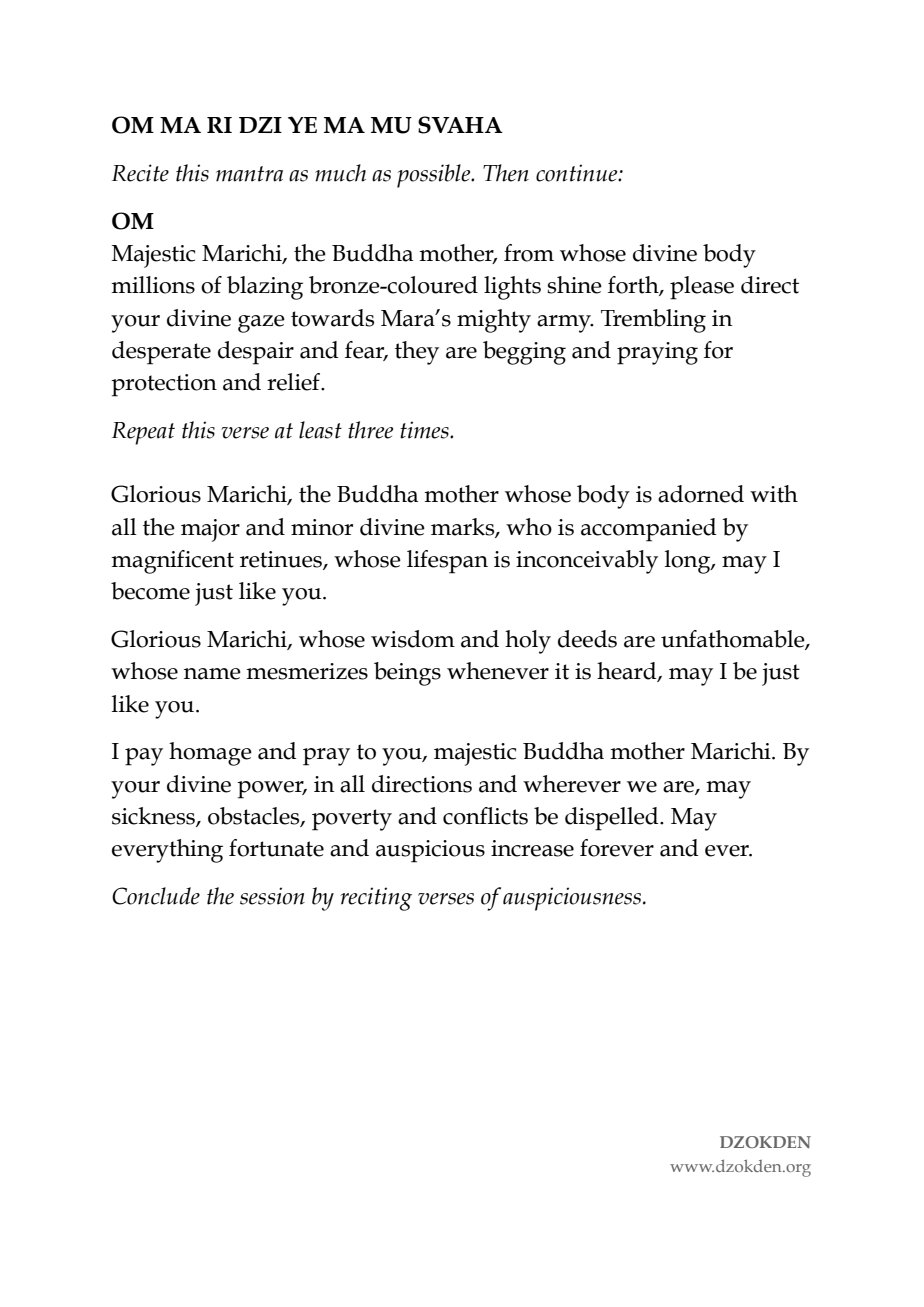 The width and height of the screenshot is (924, 1307). Describe the element at coordinates (210, 530) in the screenshot. I see `major` at that location.
